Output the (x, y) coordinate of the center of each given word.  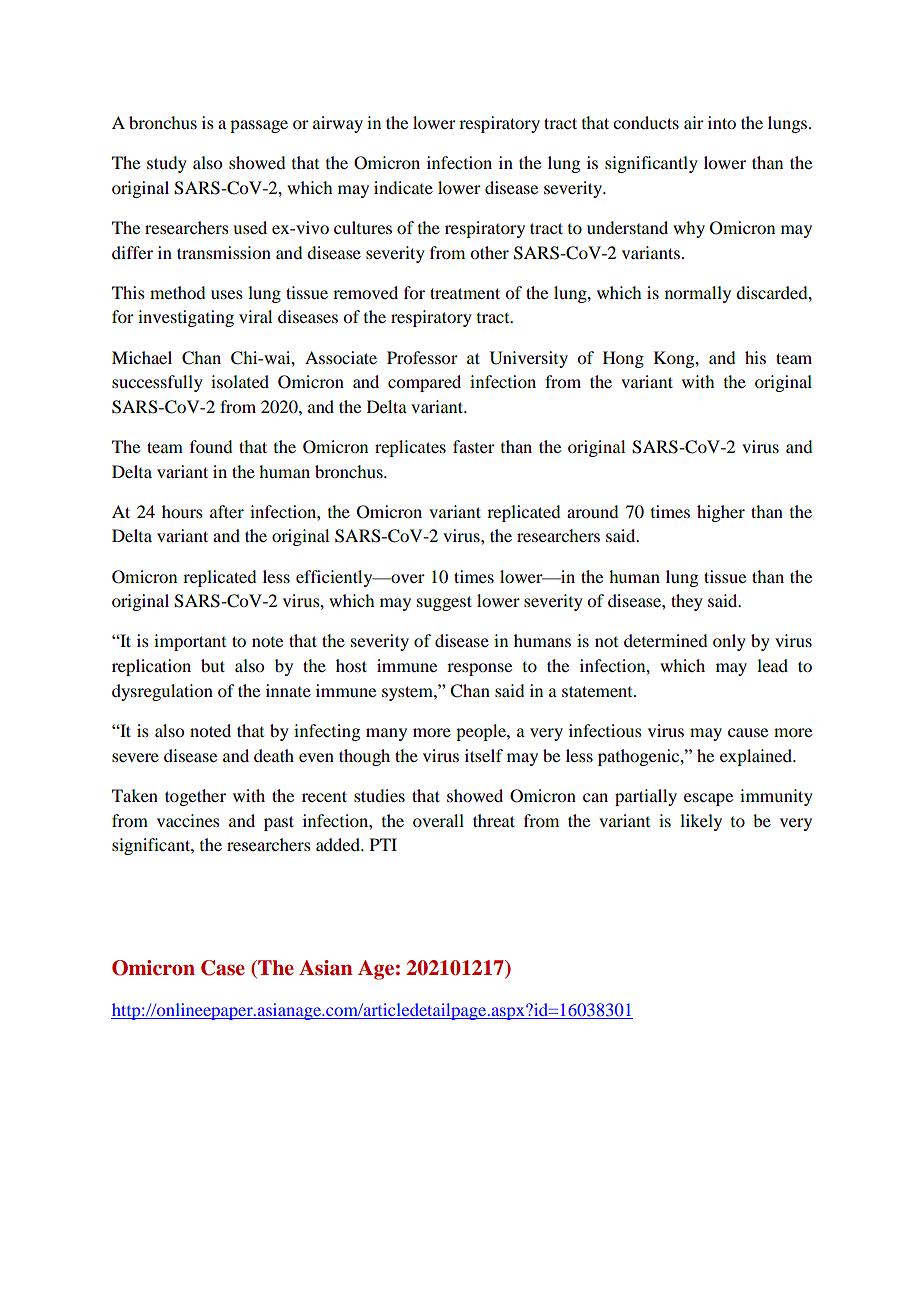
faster (474, 446)
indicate (403, 187)
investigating (186, 318)
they (687, 602)
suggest (444, 603)
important (190, 642)
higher (721, 513)
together (195, 797)
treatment (465, 293)
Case (223, 968)
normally (698, 294)
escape (708, 799)
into (722, 122)
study (167, 164)
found (211, 446)
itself (484, 755)
